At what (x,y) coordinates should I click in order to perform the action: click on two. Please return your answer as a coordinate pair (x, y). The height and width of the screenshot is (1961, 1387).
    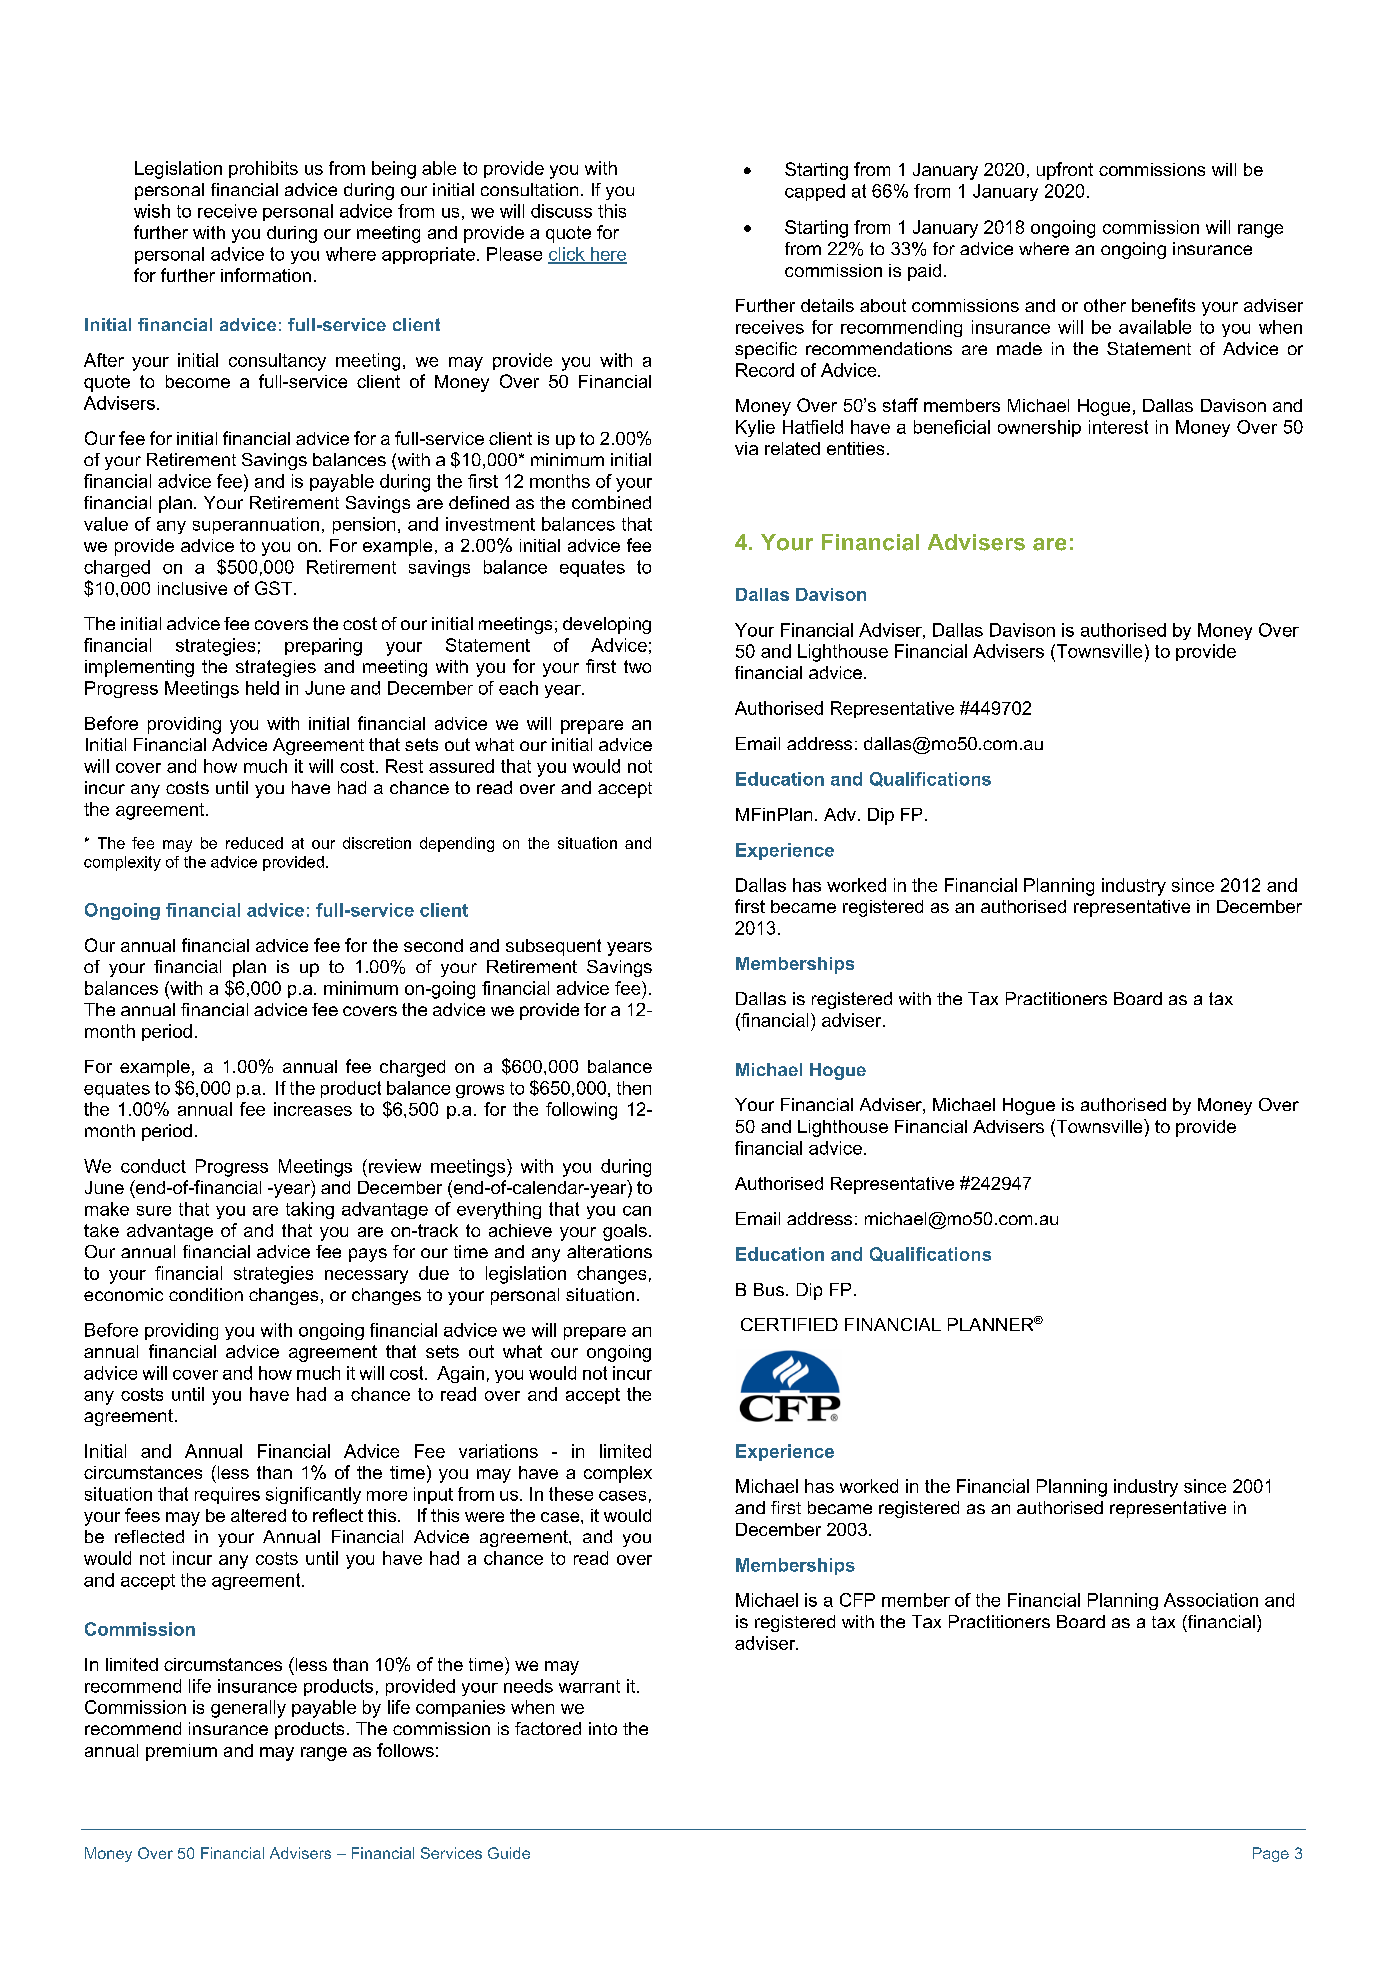
    Looking at the image, I should click on (637, 666).
